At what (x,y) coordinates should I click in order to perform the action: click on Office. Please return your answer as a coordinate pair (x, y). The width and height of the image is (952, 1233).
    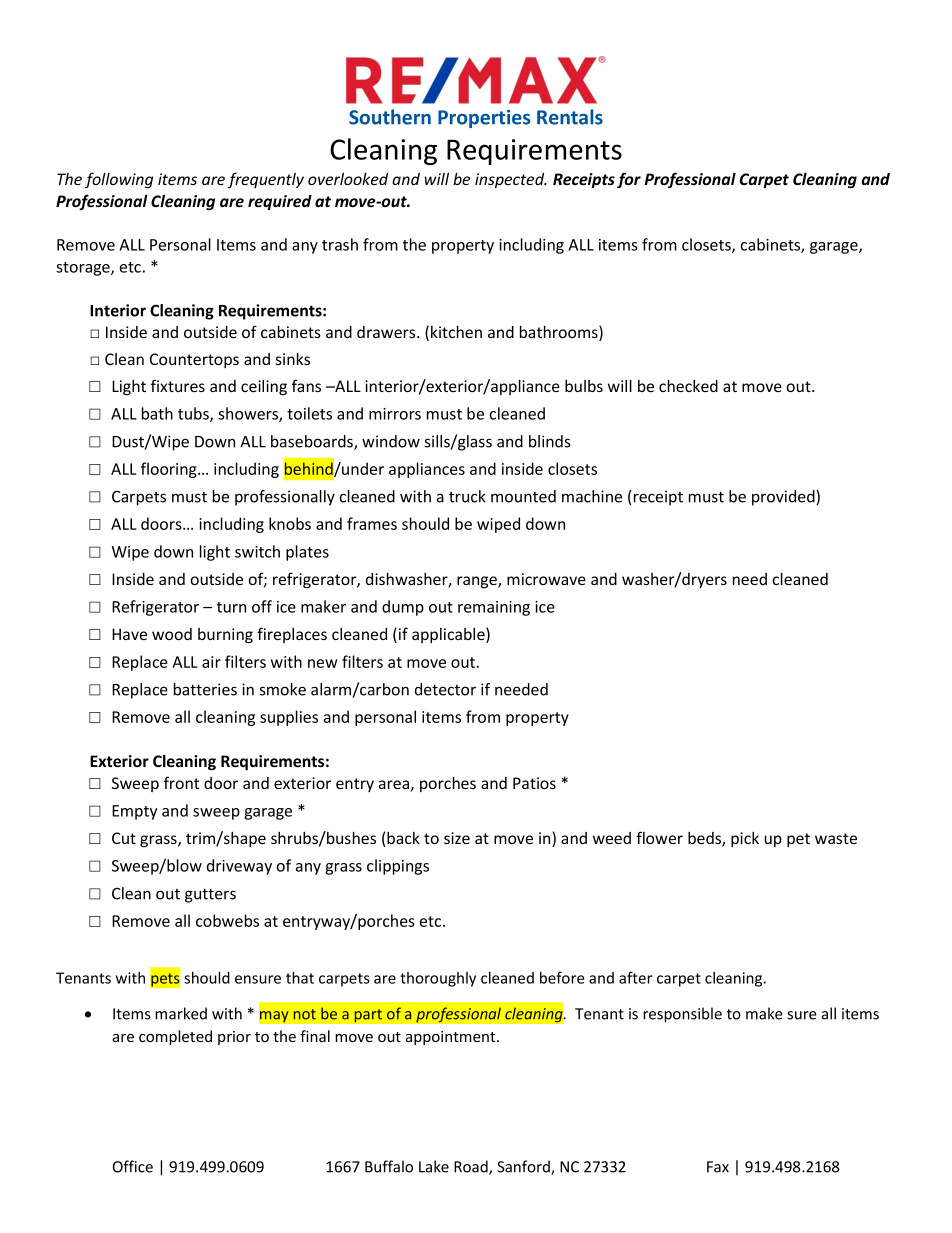
    Looking at the image, I should click on (133, 1166).
